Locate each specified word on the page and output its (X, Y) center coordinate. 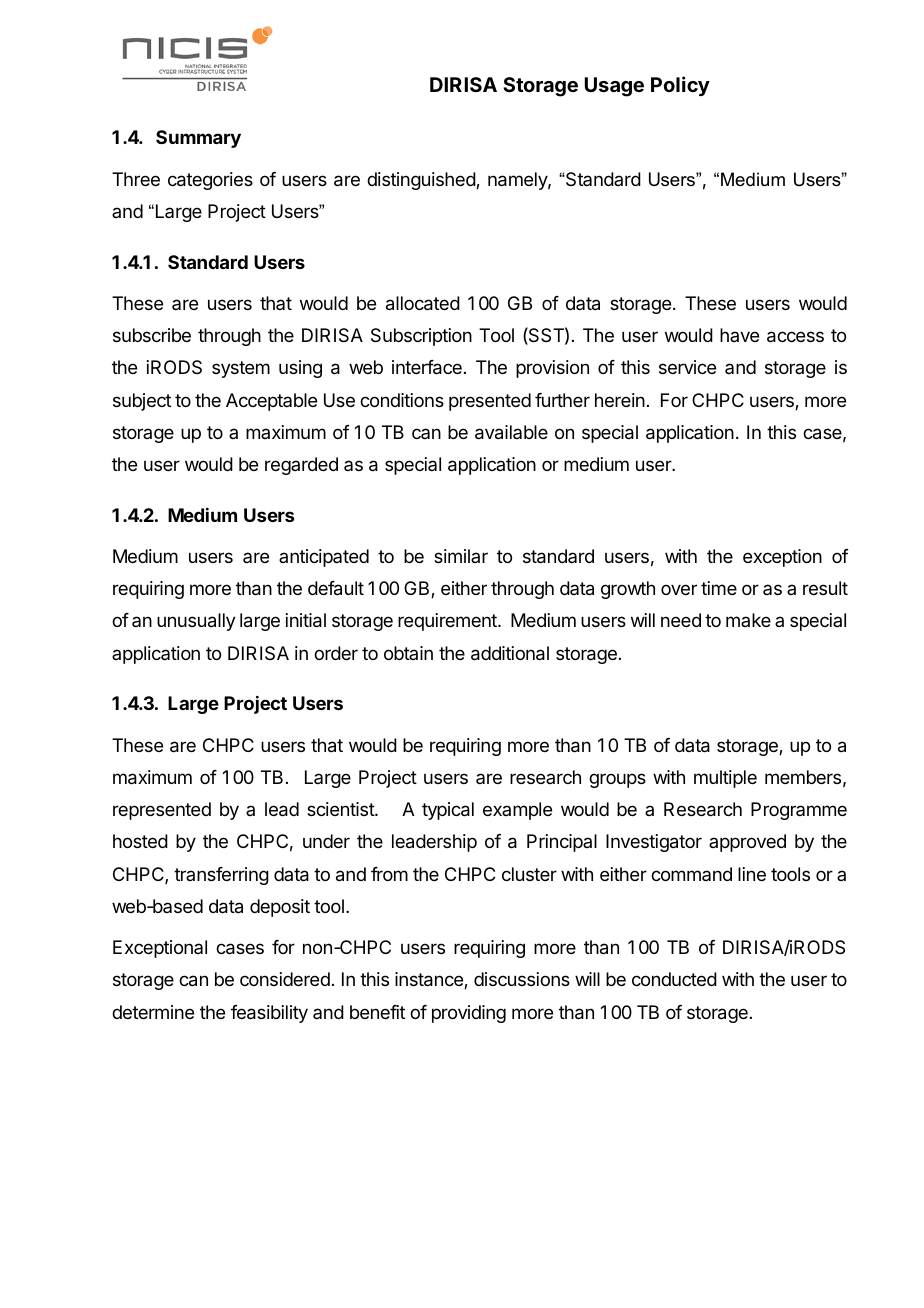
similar (461, 556)
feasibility (269, 1014)
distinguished (422, 181)
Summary (198, 139)
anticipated (324, 558)
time (719, 588)
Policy (680, 86)
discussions (522, 979)
